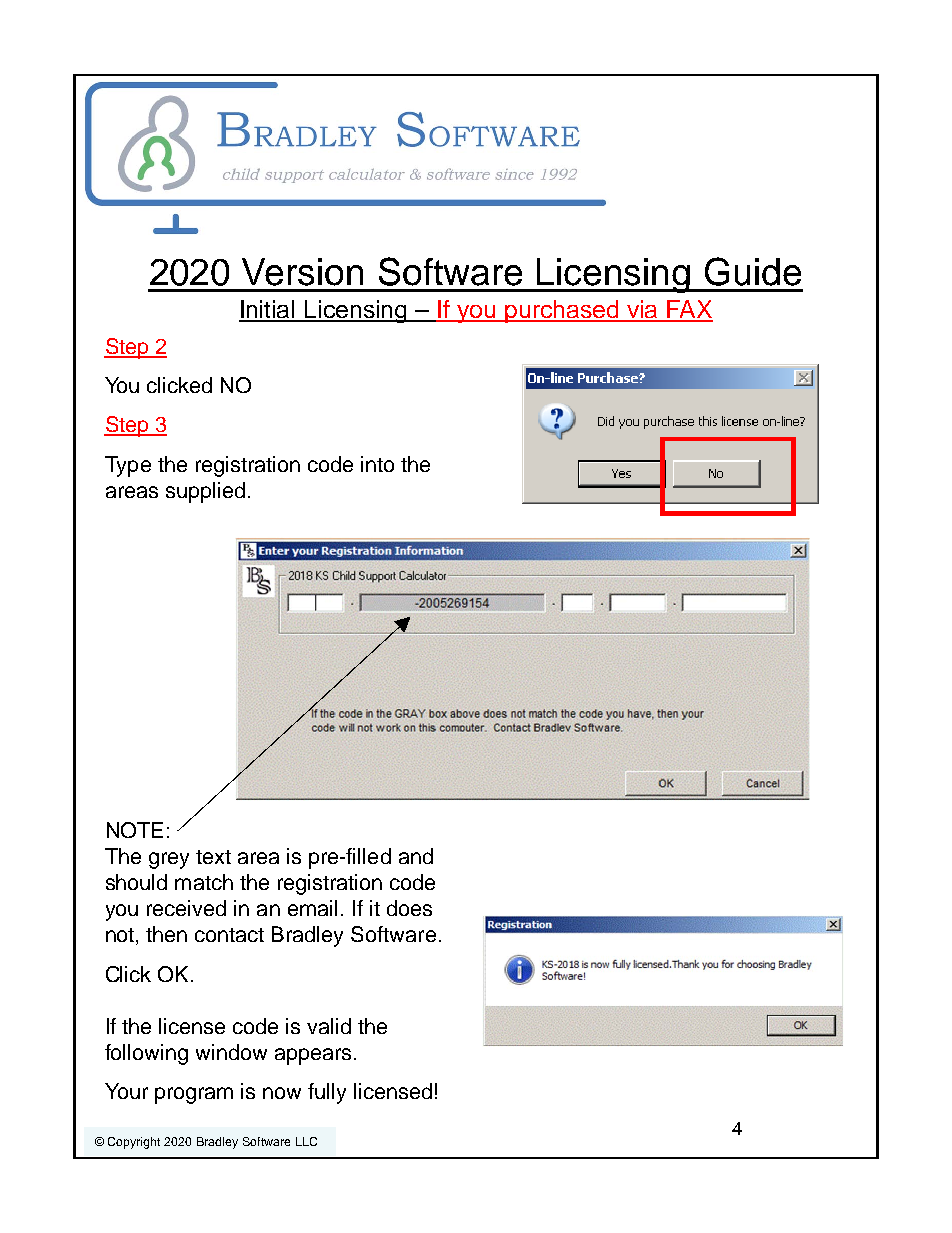  I want to click on NOTE, so click(135, 830).
